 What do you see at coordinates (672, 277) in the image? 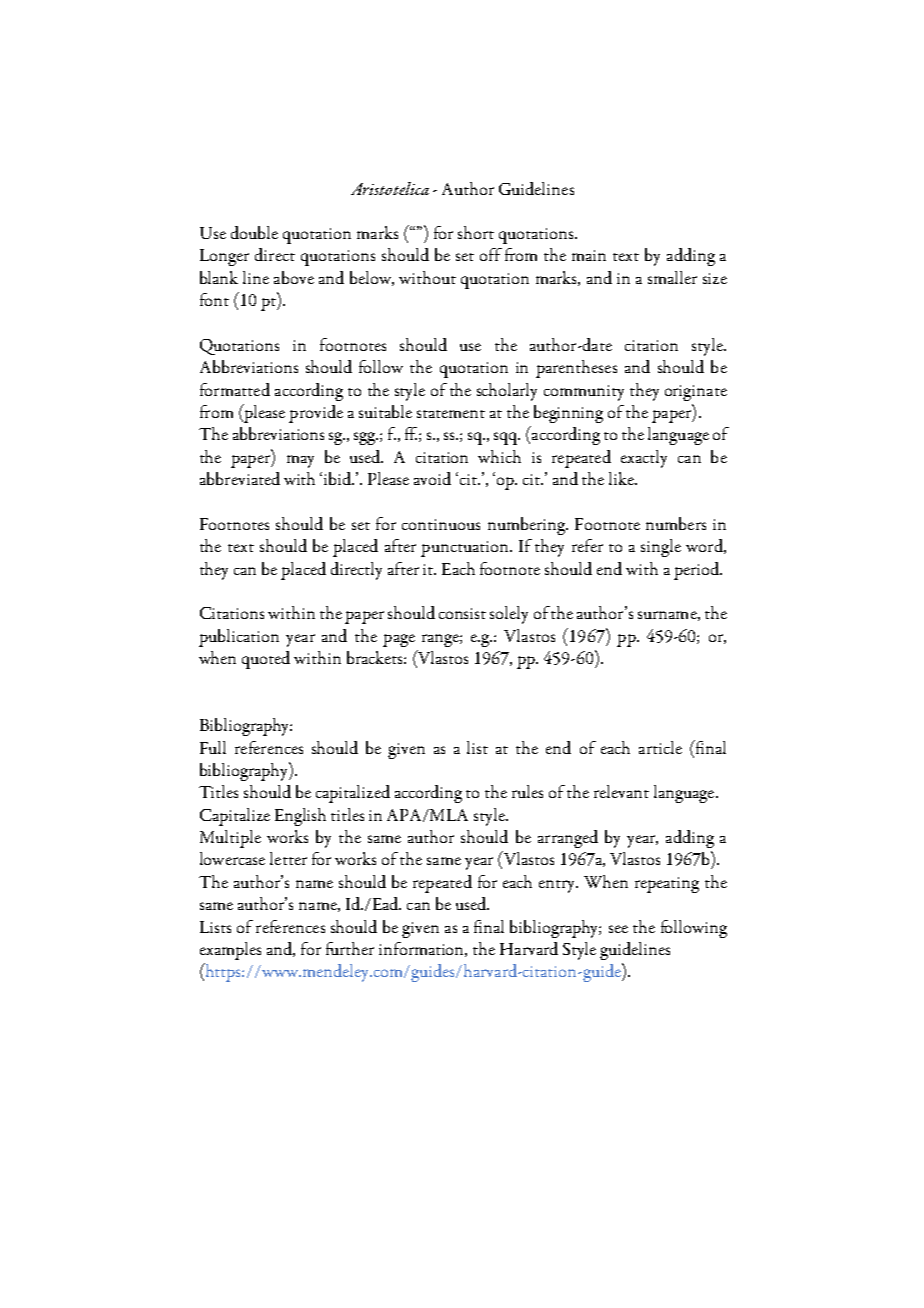
I see `smaller` at bounding box center [672, 277].
